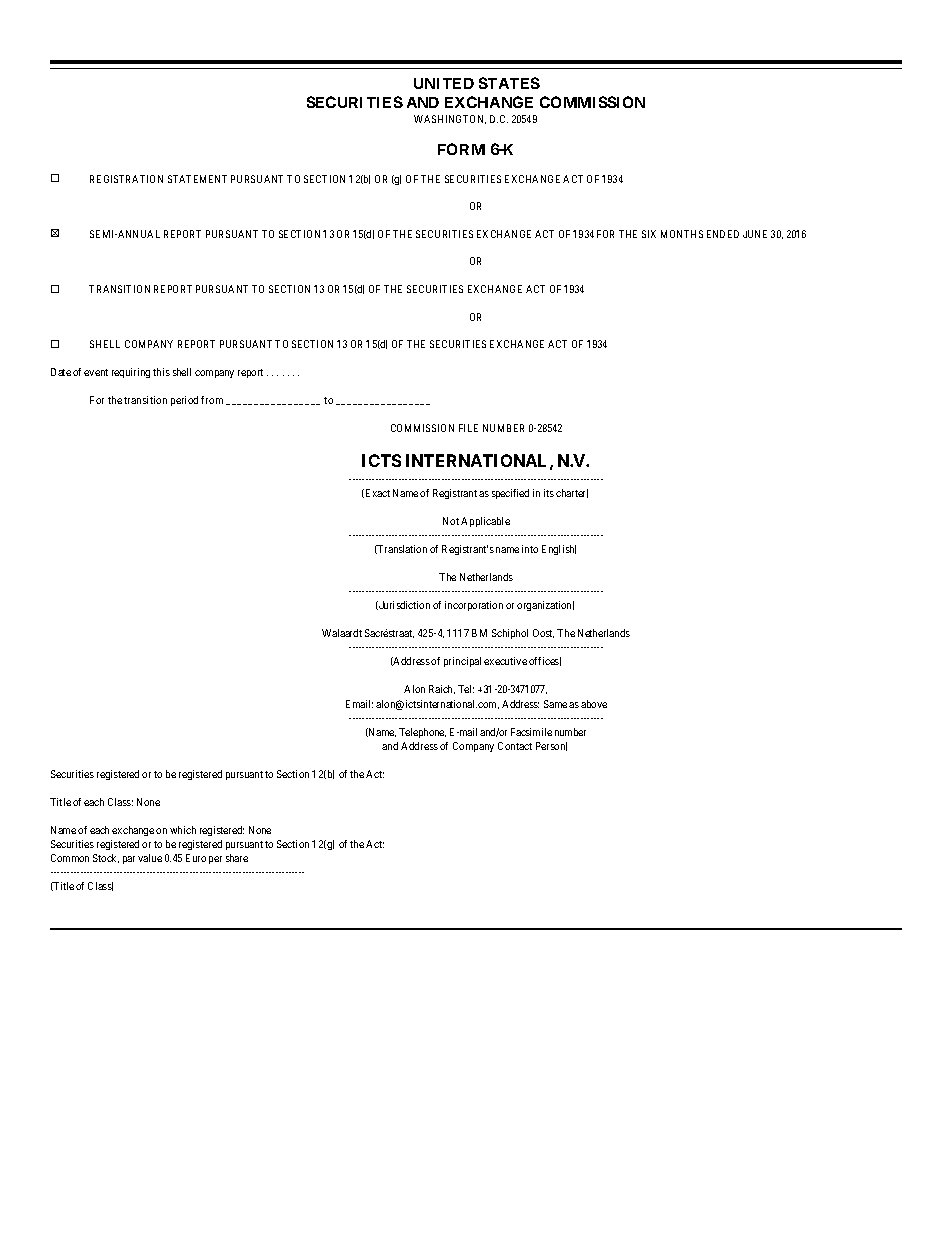 The width and height of the document is (952, 1233). I want to click on WASHINGTON, so click(450, 119).
